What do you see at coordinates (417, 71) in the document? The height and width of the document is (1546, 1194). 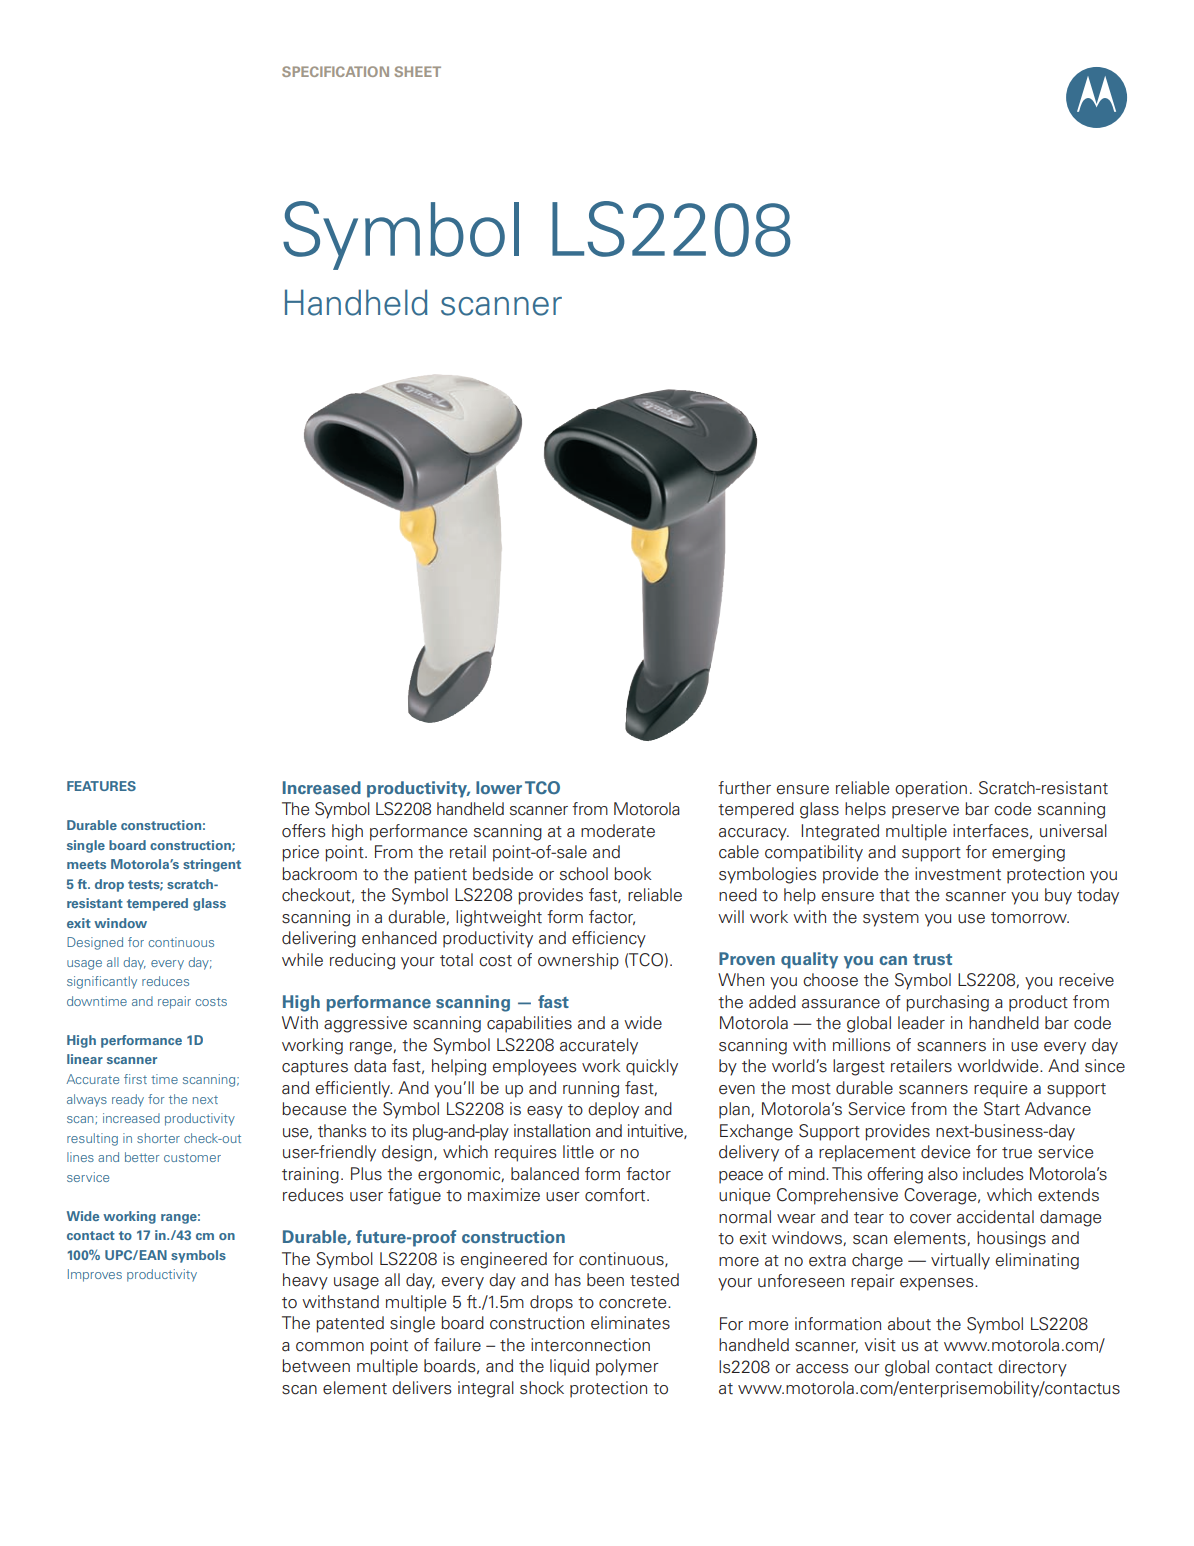 I see `Sheet` at bounding box center [417, 71].
